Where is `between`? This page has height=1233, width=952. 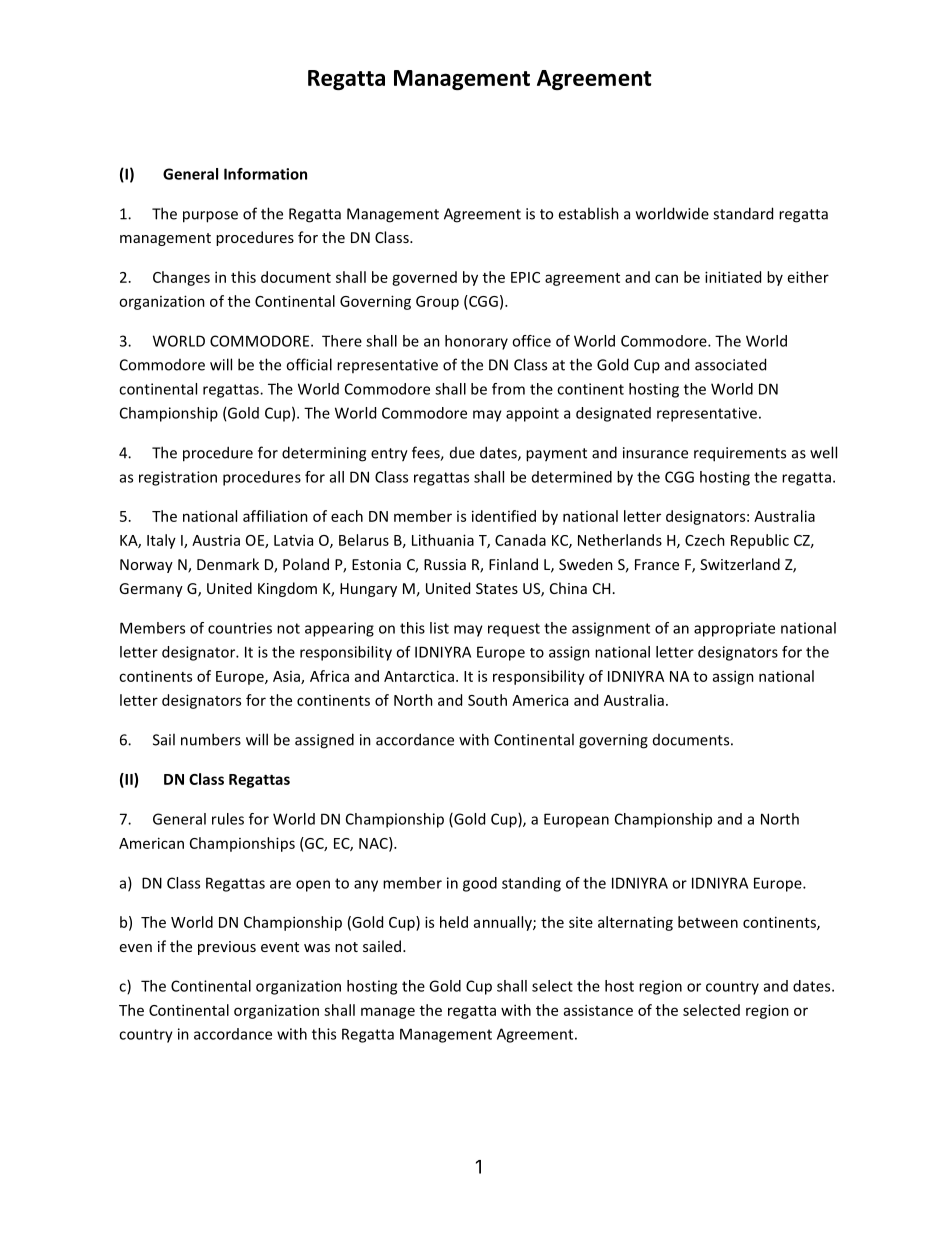 between is located at coordinates (708, 922).
